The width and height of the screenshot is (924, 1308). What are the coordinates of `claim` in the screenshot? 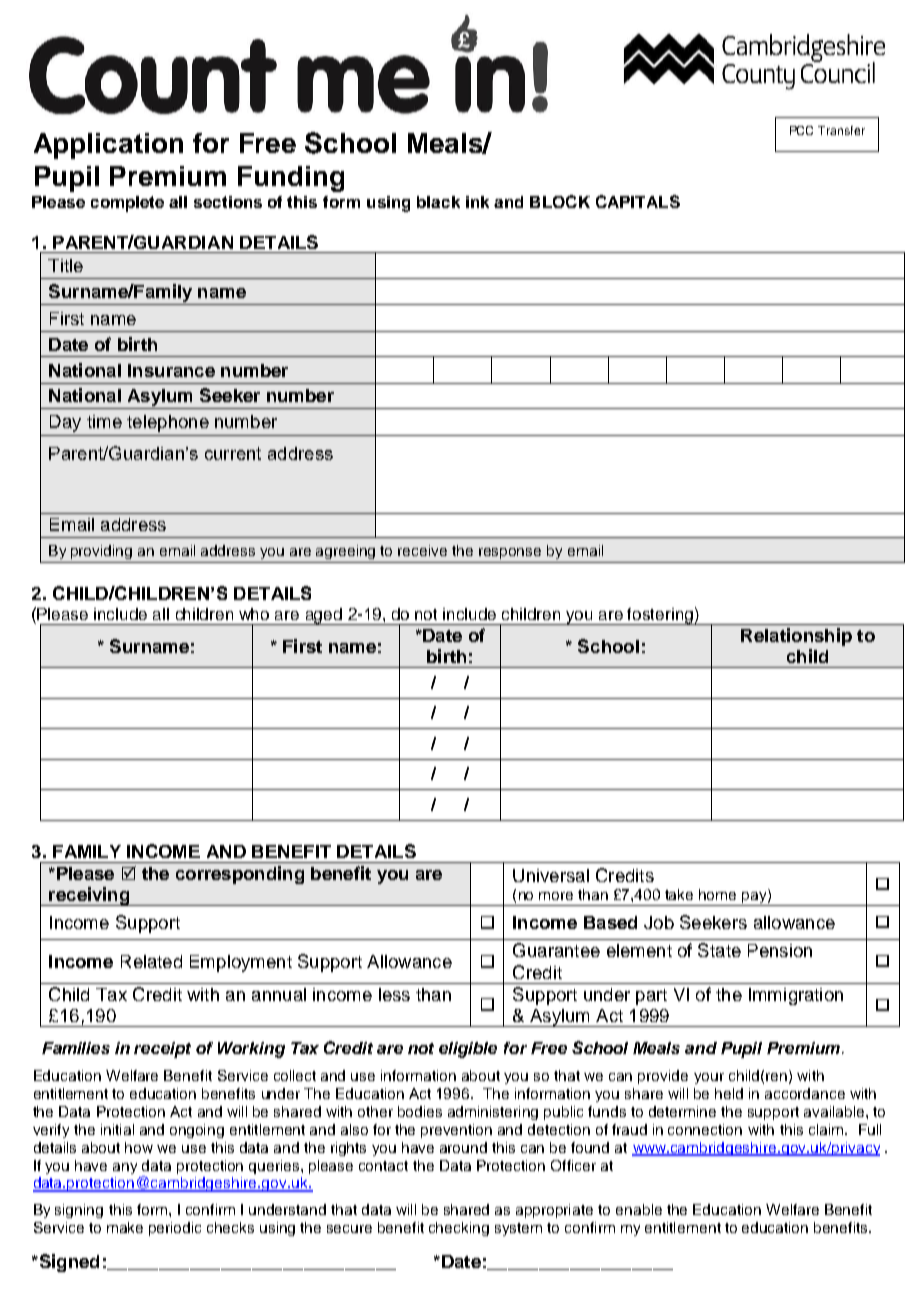 It's located at (826, 1129).
